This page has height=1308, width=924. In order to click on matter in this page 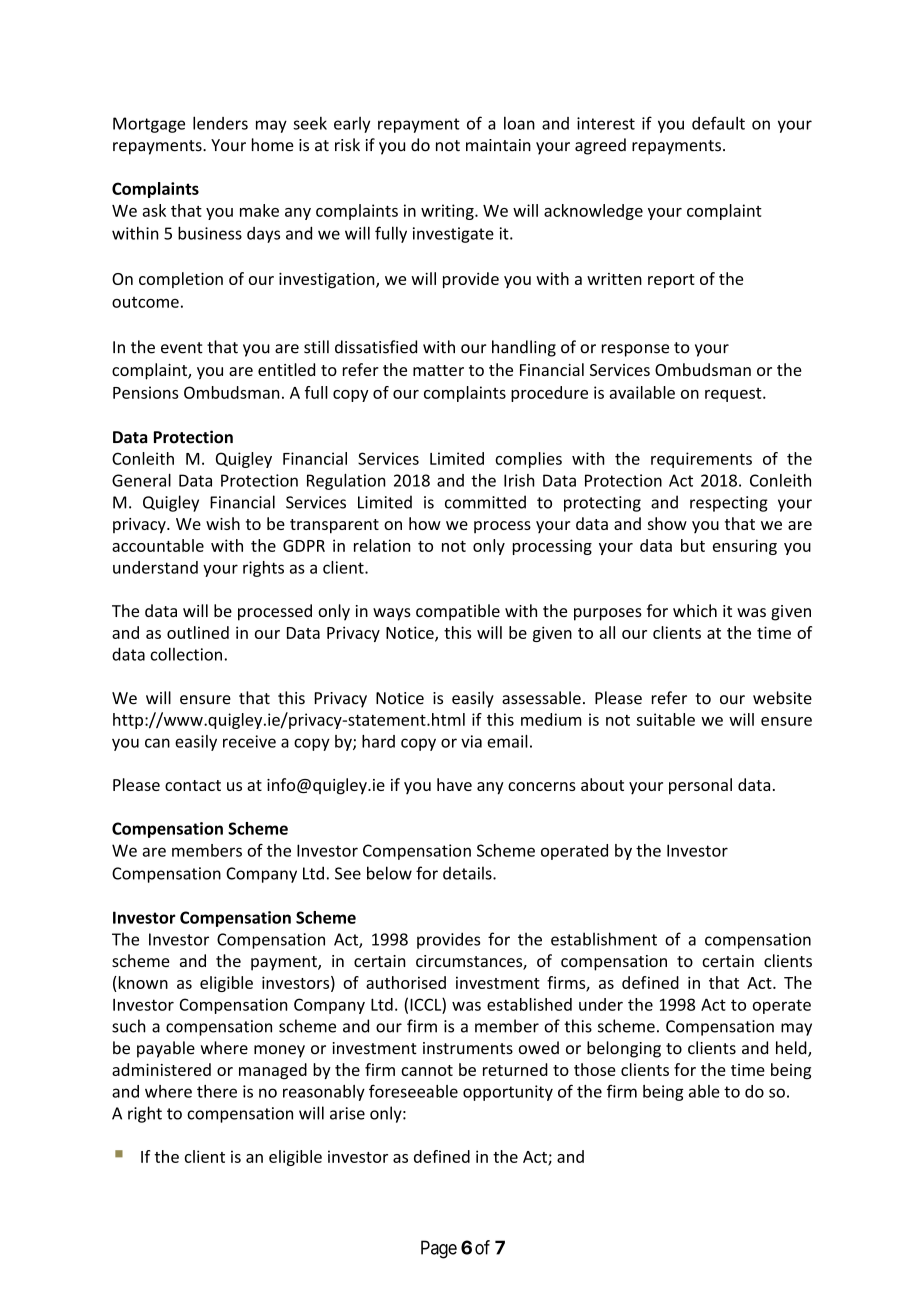, I will do `click(438, 370)`.
